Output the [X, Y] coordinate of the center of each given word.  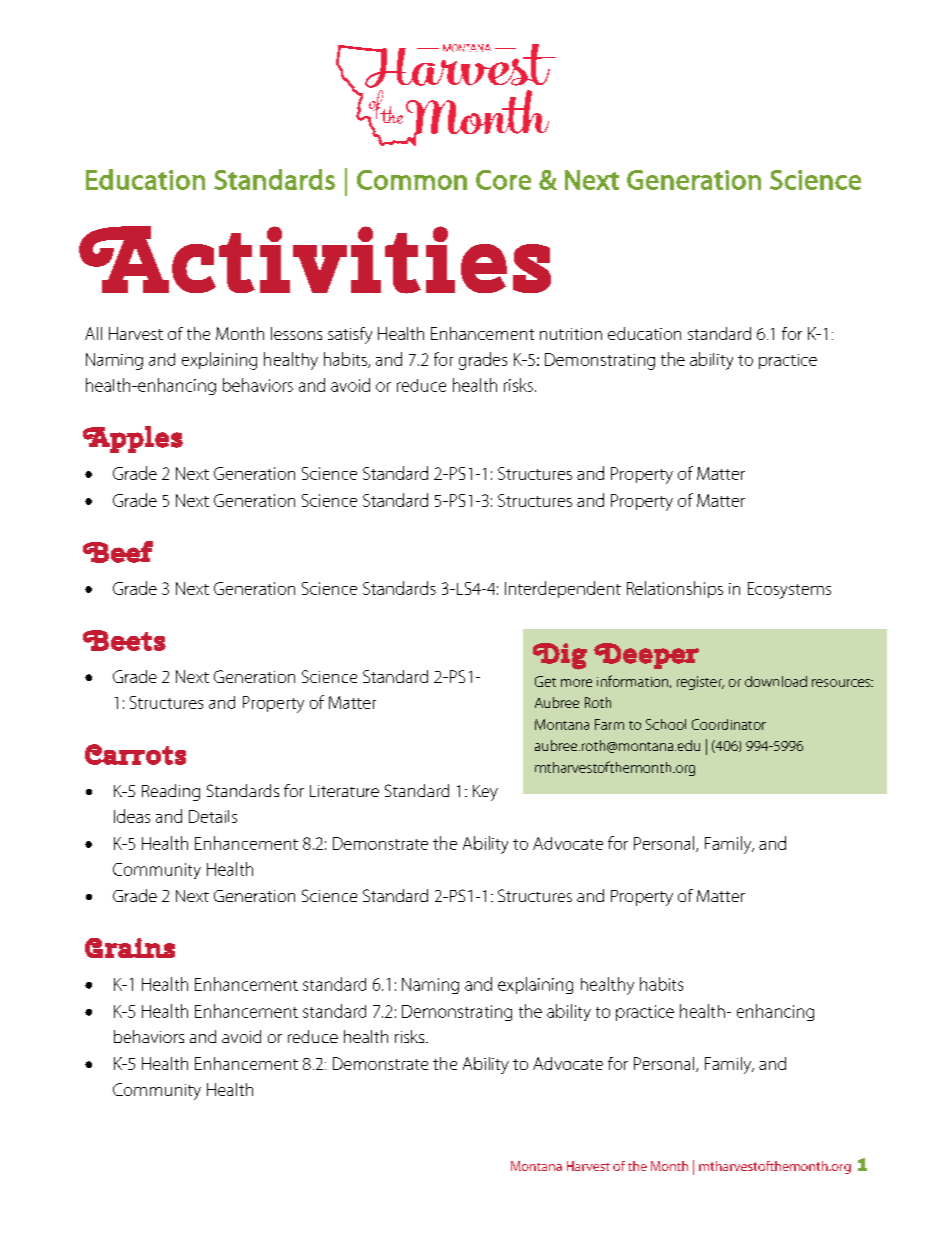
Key [485, 793]
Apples [133, 439]
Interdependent [563, 589]
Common [412, 180]
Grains [130, 948]
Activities [315, 260]
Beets [124, 640]
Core [503, 180]
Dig [560, 656]
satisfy [350, 335]
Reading [171, 792]
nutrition [571, 334]
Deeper [646, 656]
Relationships [675, 589]
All [93, 333]
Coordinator [729, 724]
